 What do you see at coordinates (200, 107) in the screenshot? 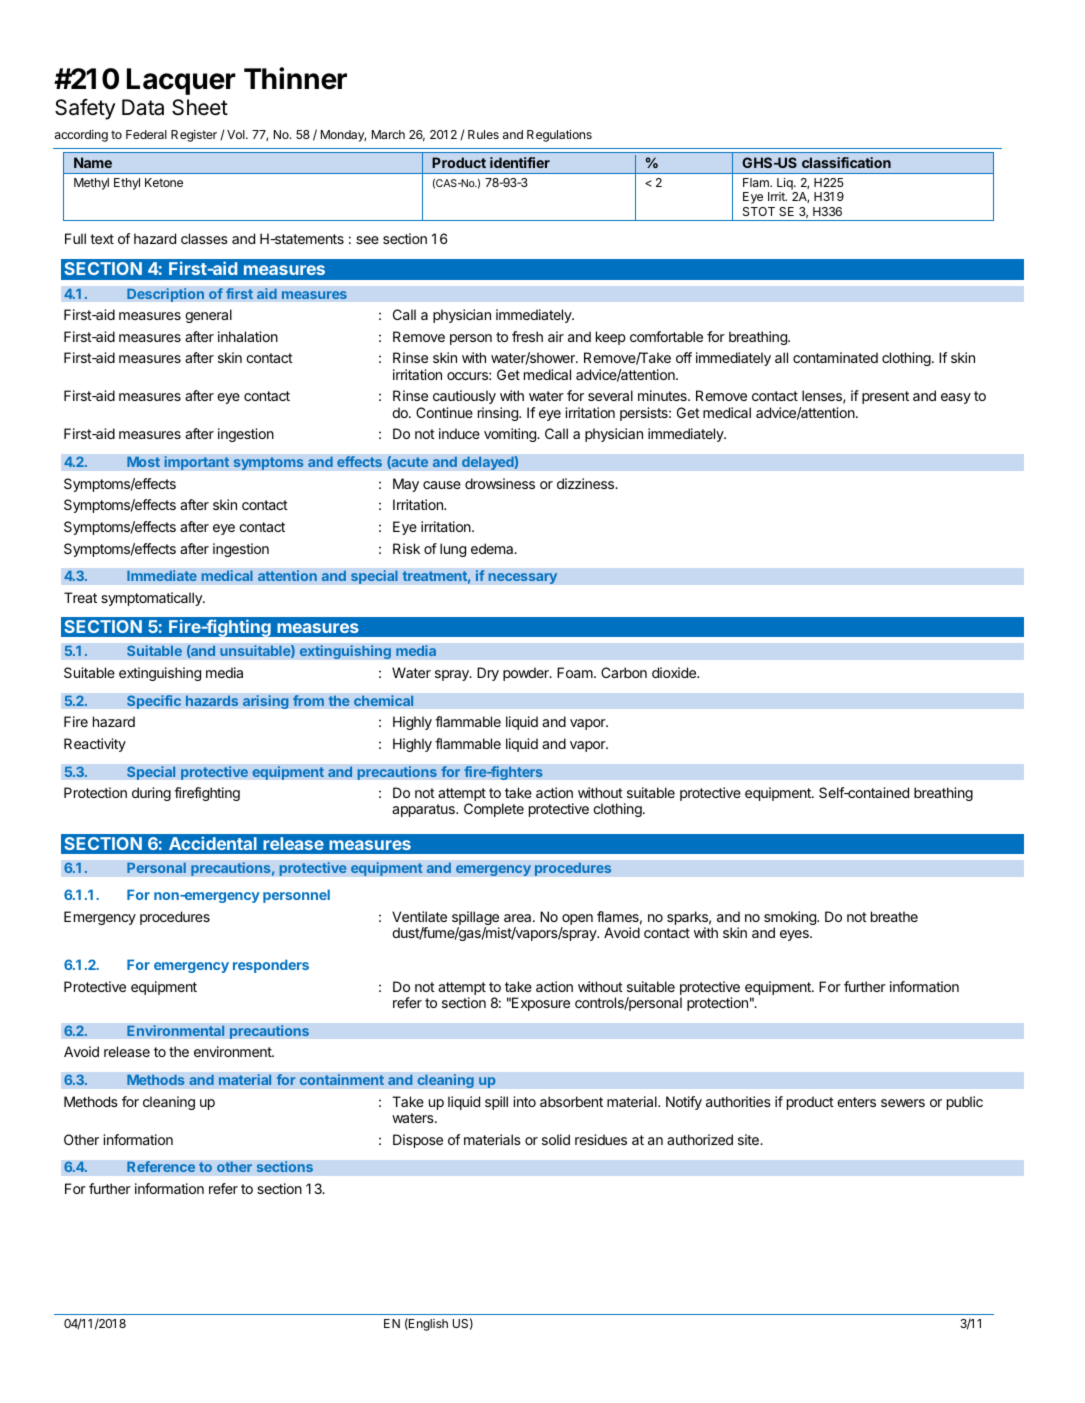
I see `Sheet` at bounding box center [200, 107].
